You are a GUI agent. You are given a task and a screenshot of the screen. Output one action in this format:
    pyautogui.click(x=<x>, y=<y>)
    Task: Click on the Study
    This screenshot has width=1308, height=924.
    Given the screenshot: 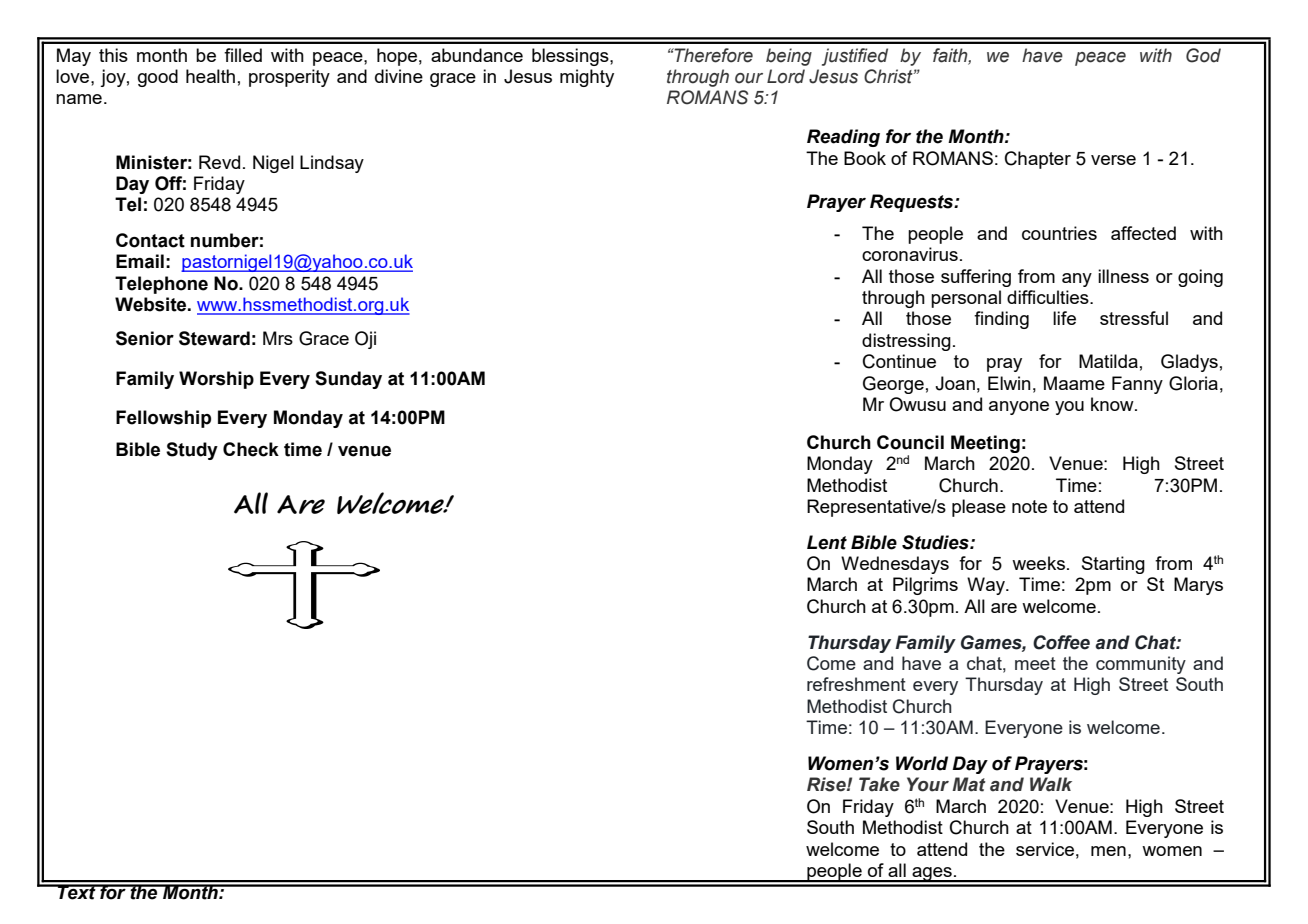 What is the action you would take?
    pyautogui.click(x=192, y=451)
